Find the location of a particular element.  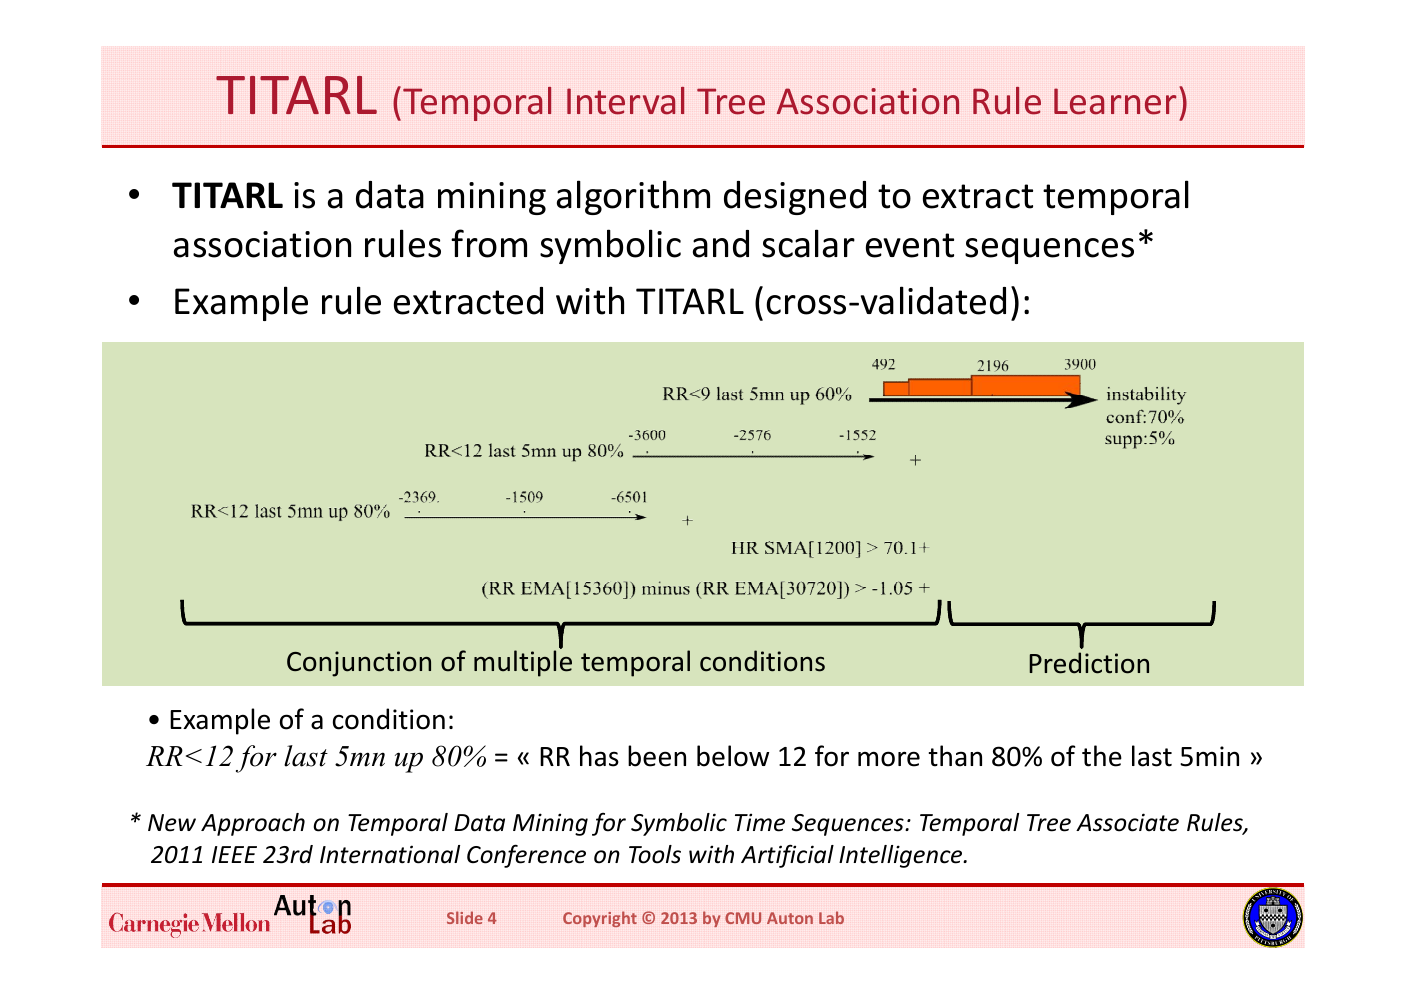

Learner is located at coordinates (1115, 101).
